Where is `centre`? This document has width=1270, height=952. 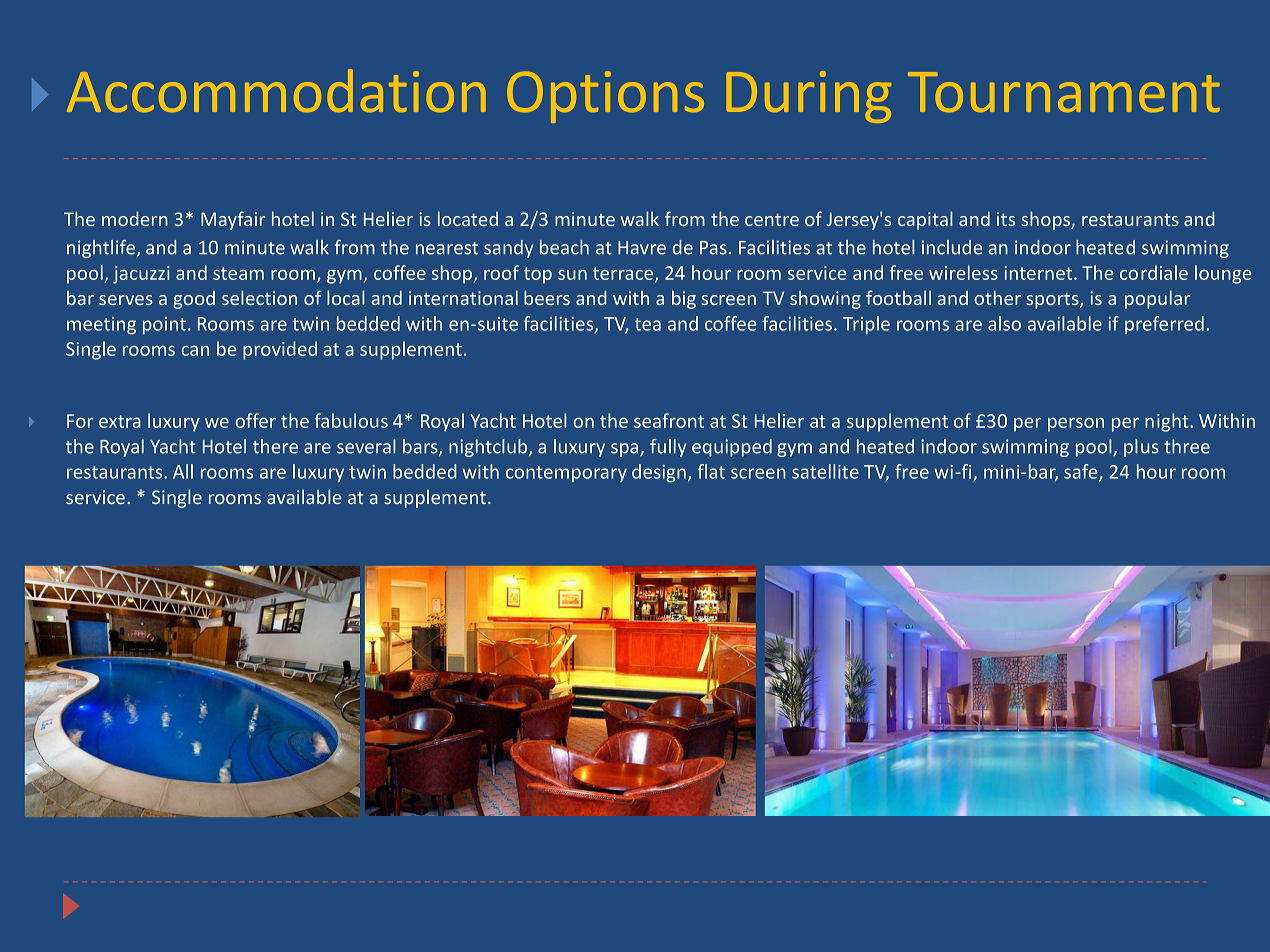 centre is located at coordinates (772, 219).
